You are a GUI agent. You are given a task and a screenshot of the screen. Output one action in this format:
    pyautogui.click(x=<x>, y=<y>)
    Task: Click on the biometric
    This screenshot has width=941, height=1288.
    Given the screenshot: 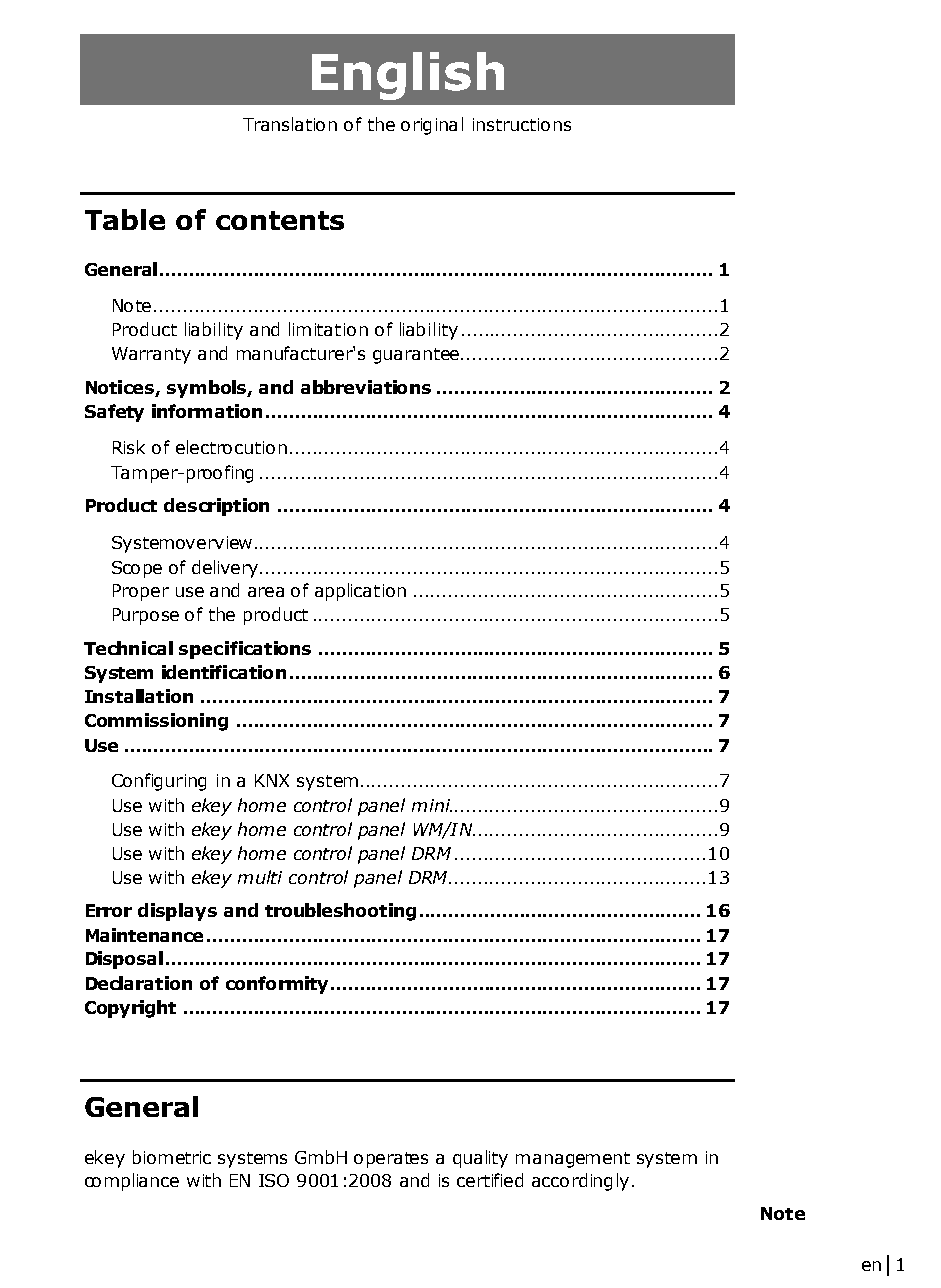 What is the action you would take?
    pyautogui.click(x=172, y=1157)
